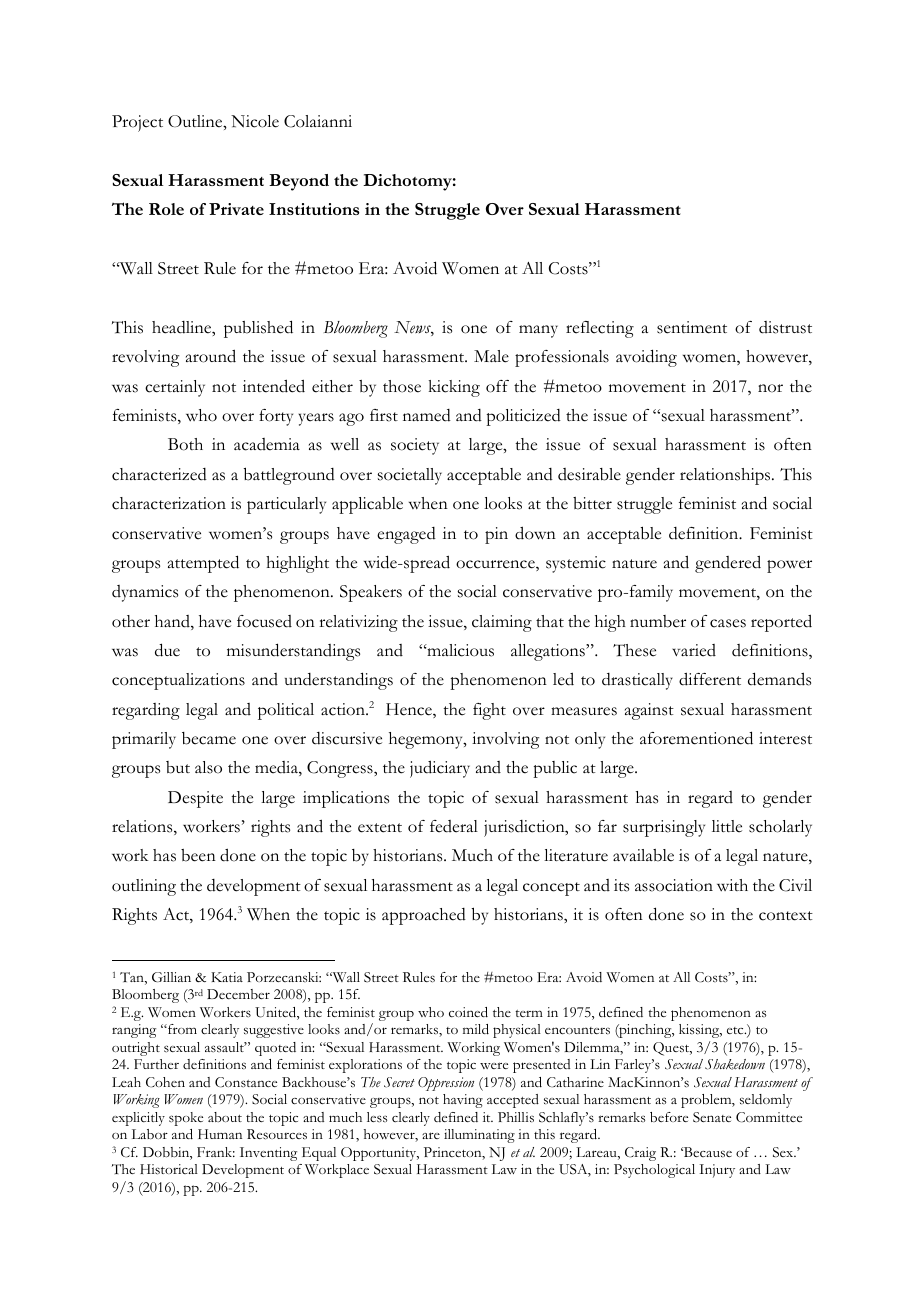 This screenshot has height=1308, width=924. I want to click on federal, so click(454, 826).
